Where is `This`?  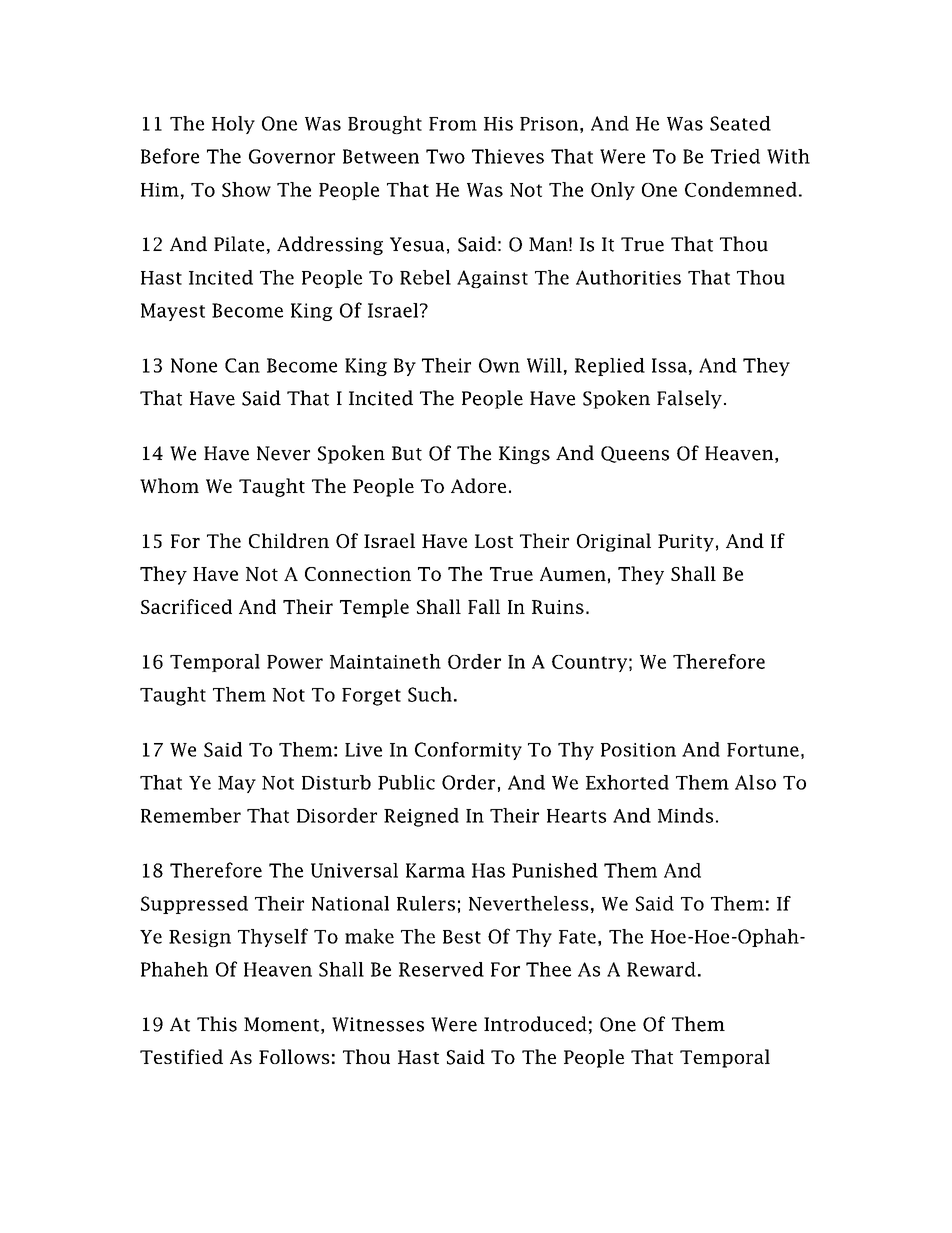 This is located at coordinates (217, 1024).
